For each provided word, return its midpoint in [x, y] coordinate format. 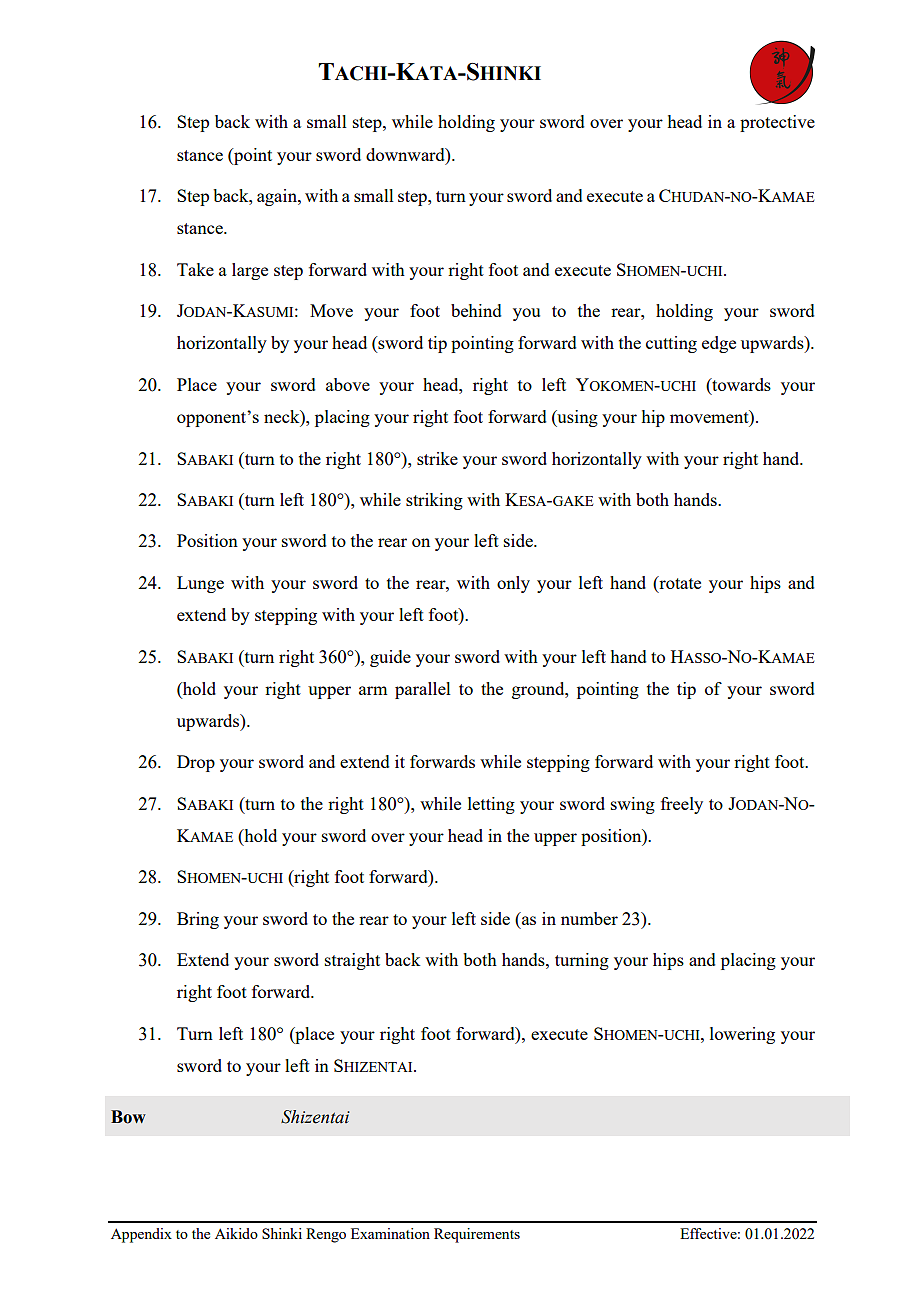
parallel [423, 690]
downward [406, 154]
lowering [742, 1035]
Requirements [477, 1235]
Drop [196, 763]
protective [777, 123]
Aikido [236, 1233]
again [278, 197]
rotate [679, 582]
